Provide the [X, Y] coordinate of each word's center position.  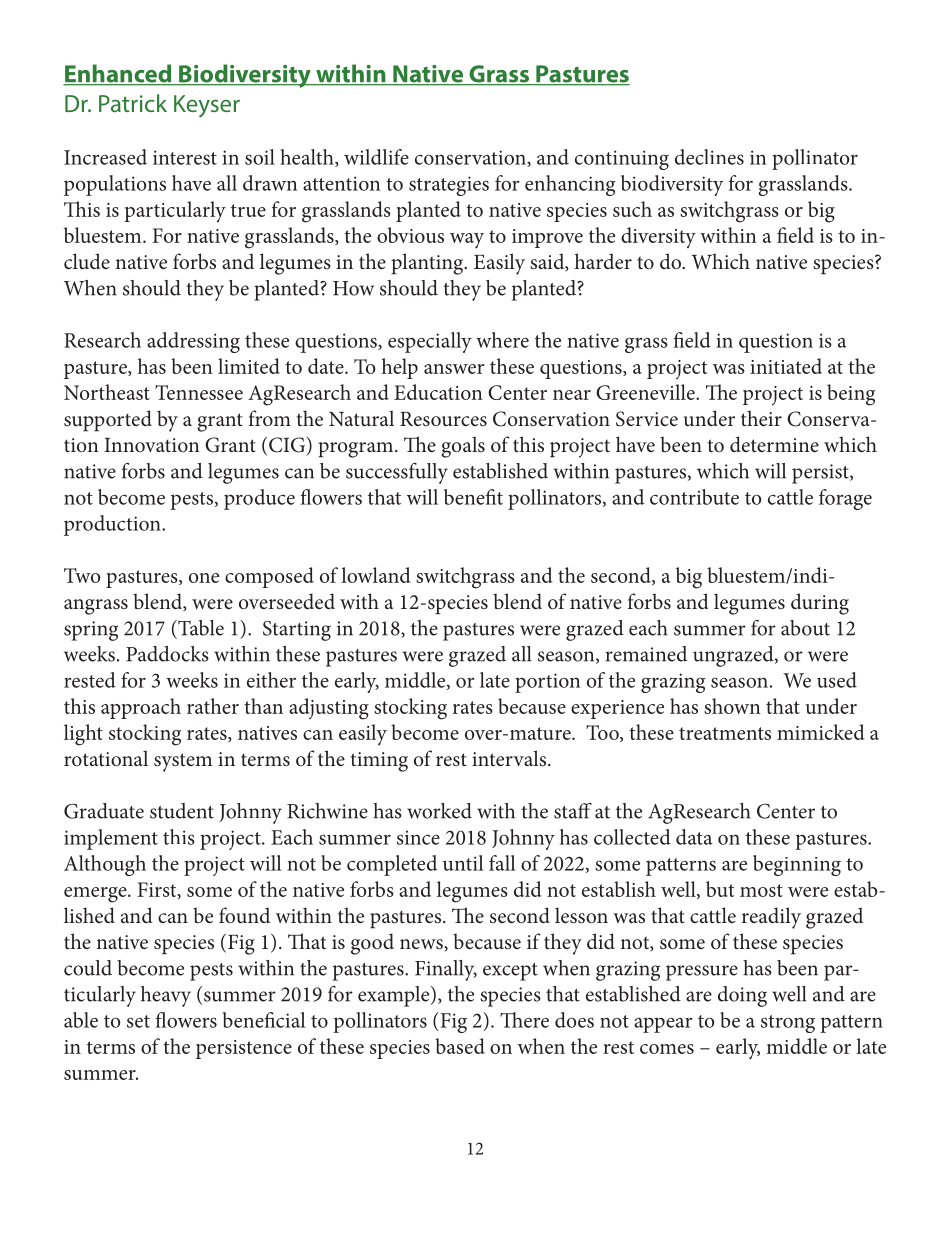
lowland [375, 575]
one [204, 578]
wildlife [376, 157]
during [820, 604]
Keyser [207, 106]
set [138, 1021]
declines [709, 157]
